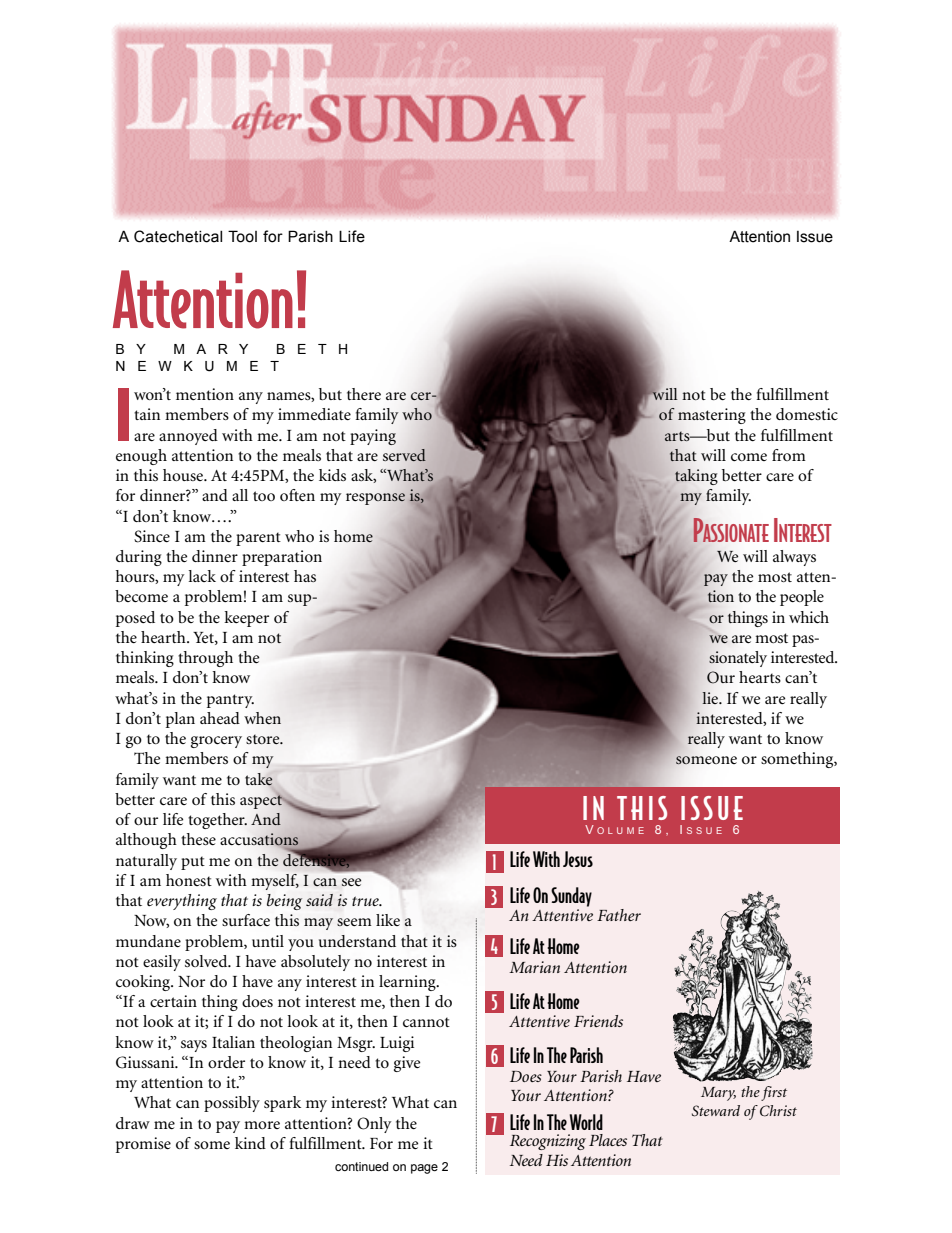  Describe the element at coordinates (578, 859) in the page. I see `Jesus` at that location.
